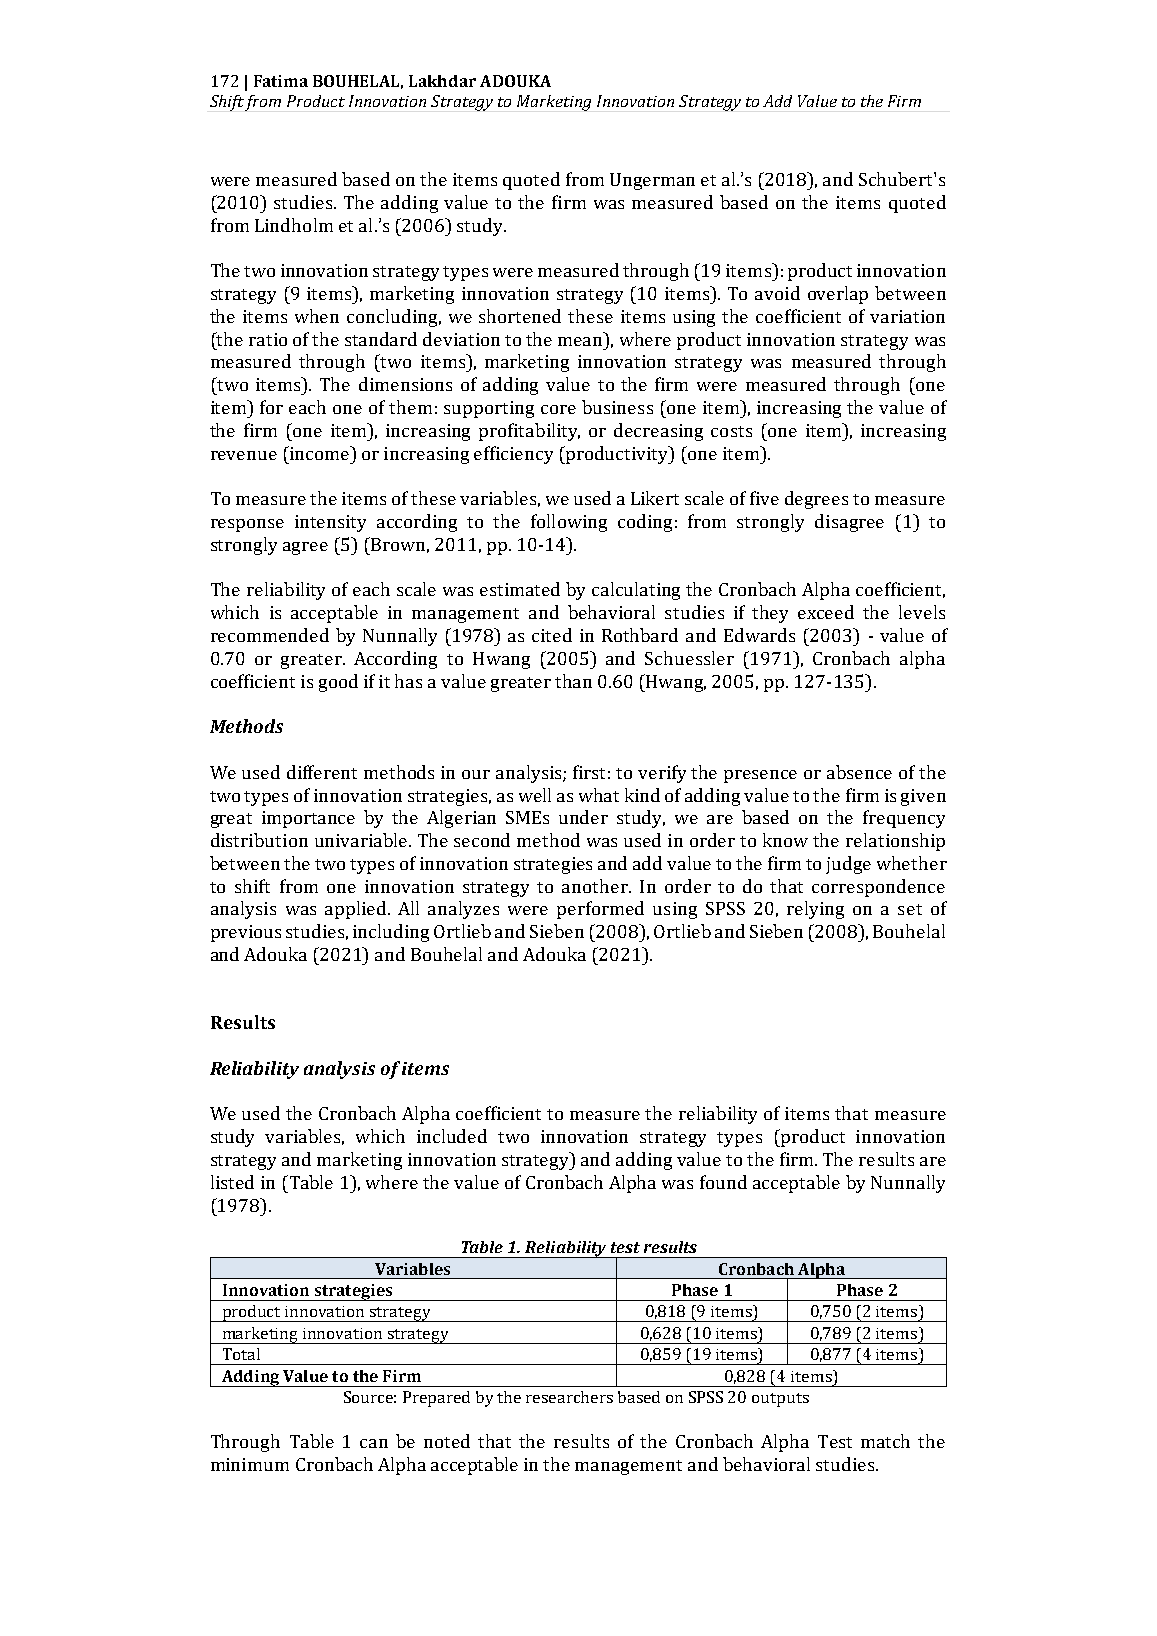 The width and height of the screenshot is (1157, 1636). I want to click on can, so click(374, 1443).
